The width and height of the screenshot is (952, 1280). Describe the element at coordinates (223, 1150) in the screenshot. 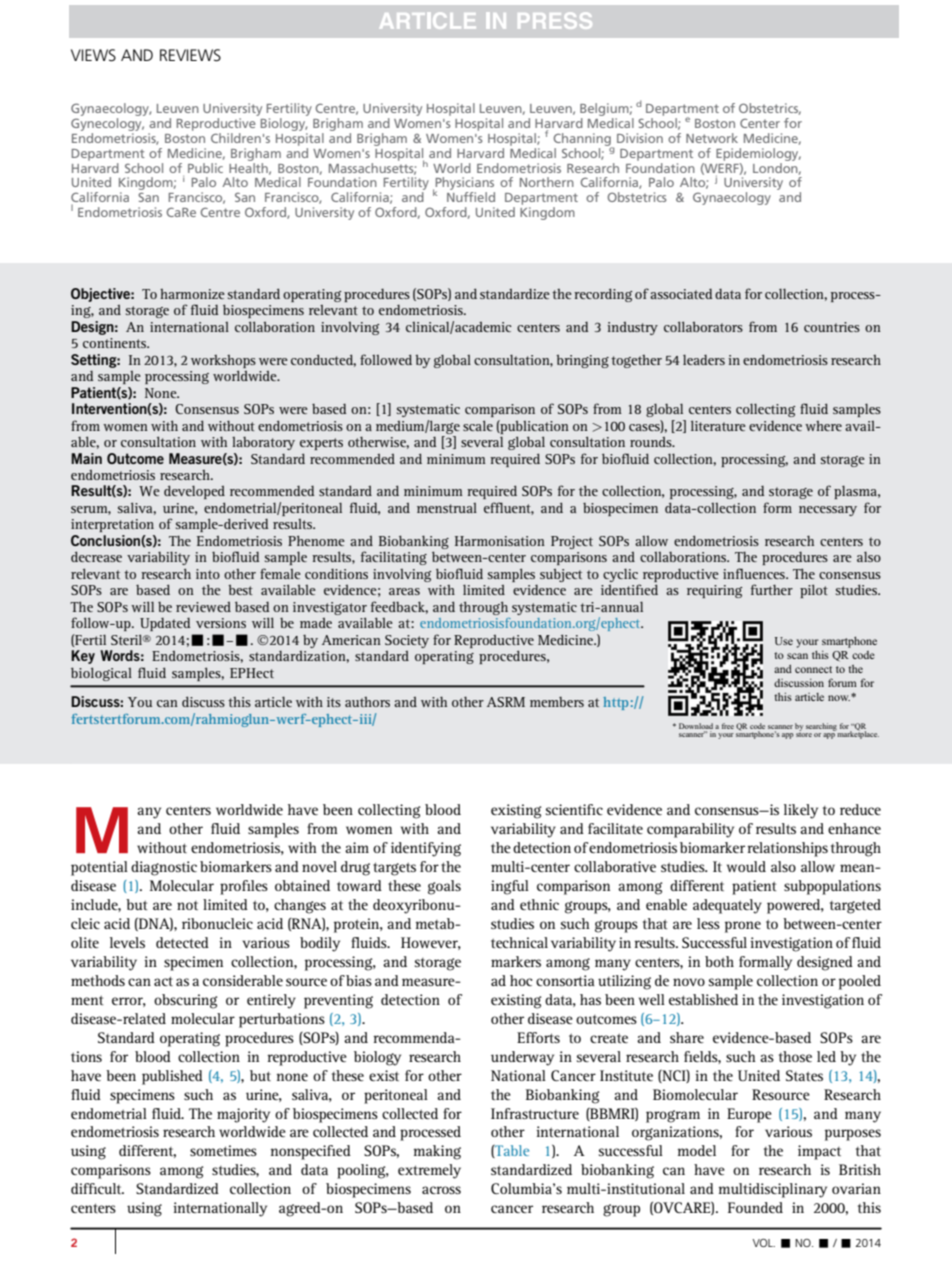

I see `sometimes` at that location.
